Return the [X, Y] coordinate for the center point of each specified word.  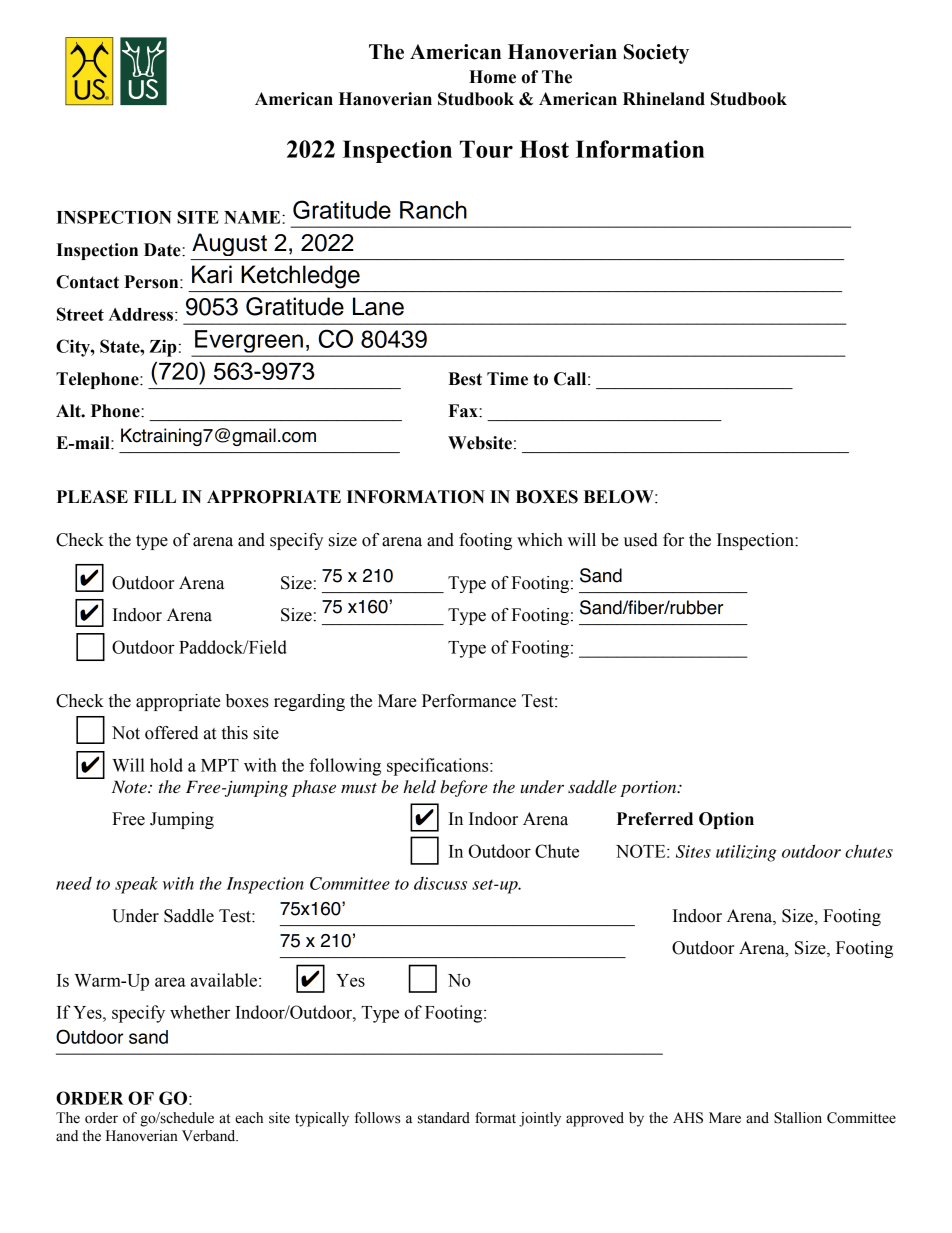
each [249, 1118]
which [540, 540]
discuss [440, 883]
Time [507, 379]
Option [726, 820]
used [641, 540]
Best [465, 379]
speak [136, 885]
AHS [688, 1118]
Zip [163, 348]
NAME [253, 217]
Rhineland [664, 99]
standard [444, 1118]
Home [492, 77]
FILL [155, 496]
